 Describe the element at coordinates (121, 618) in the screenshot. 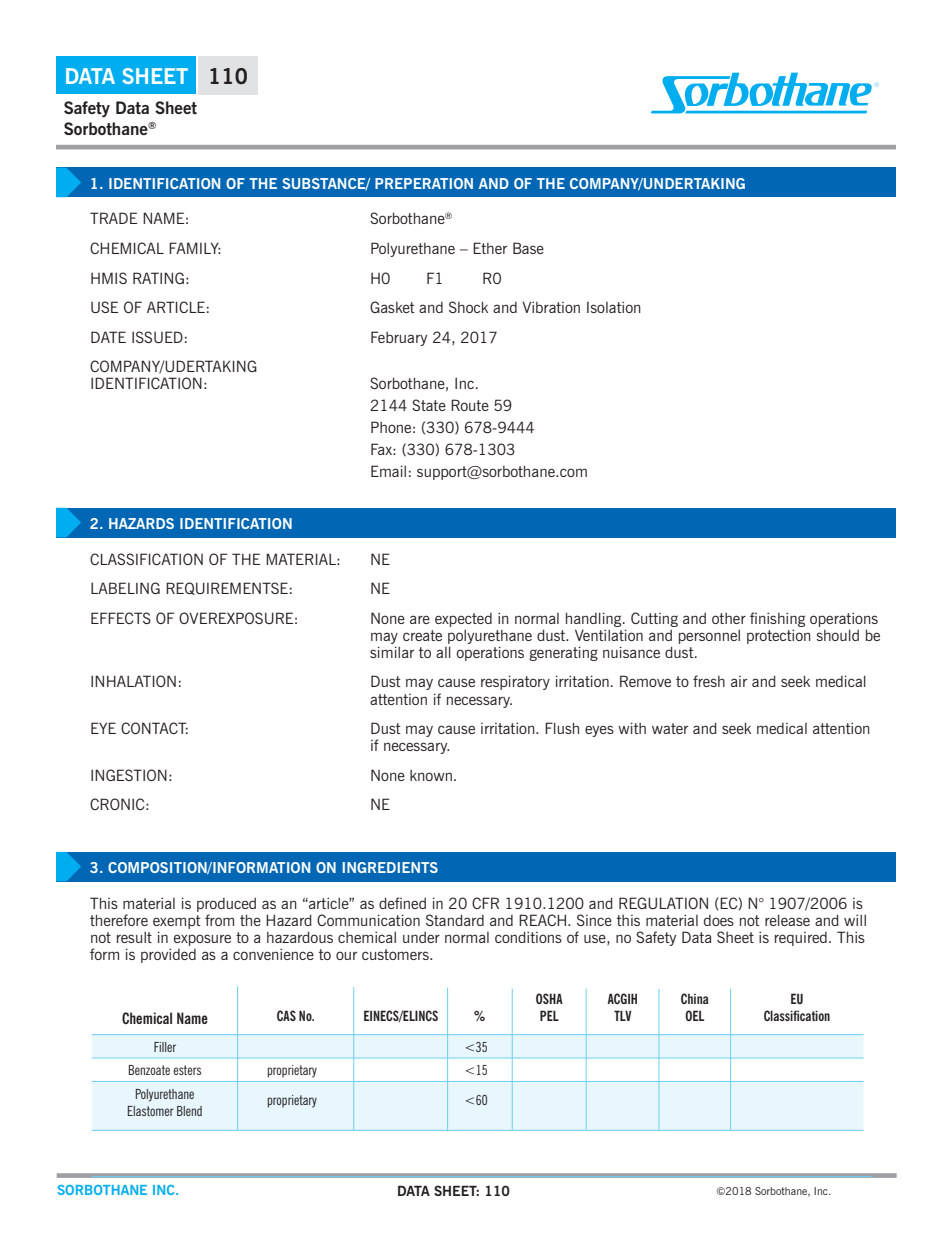

I see `EFFECTS` at that location.
